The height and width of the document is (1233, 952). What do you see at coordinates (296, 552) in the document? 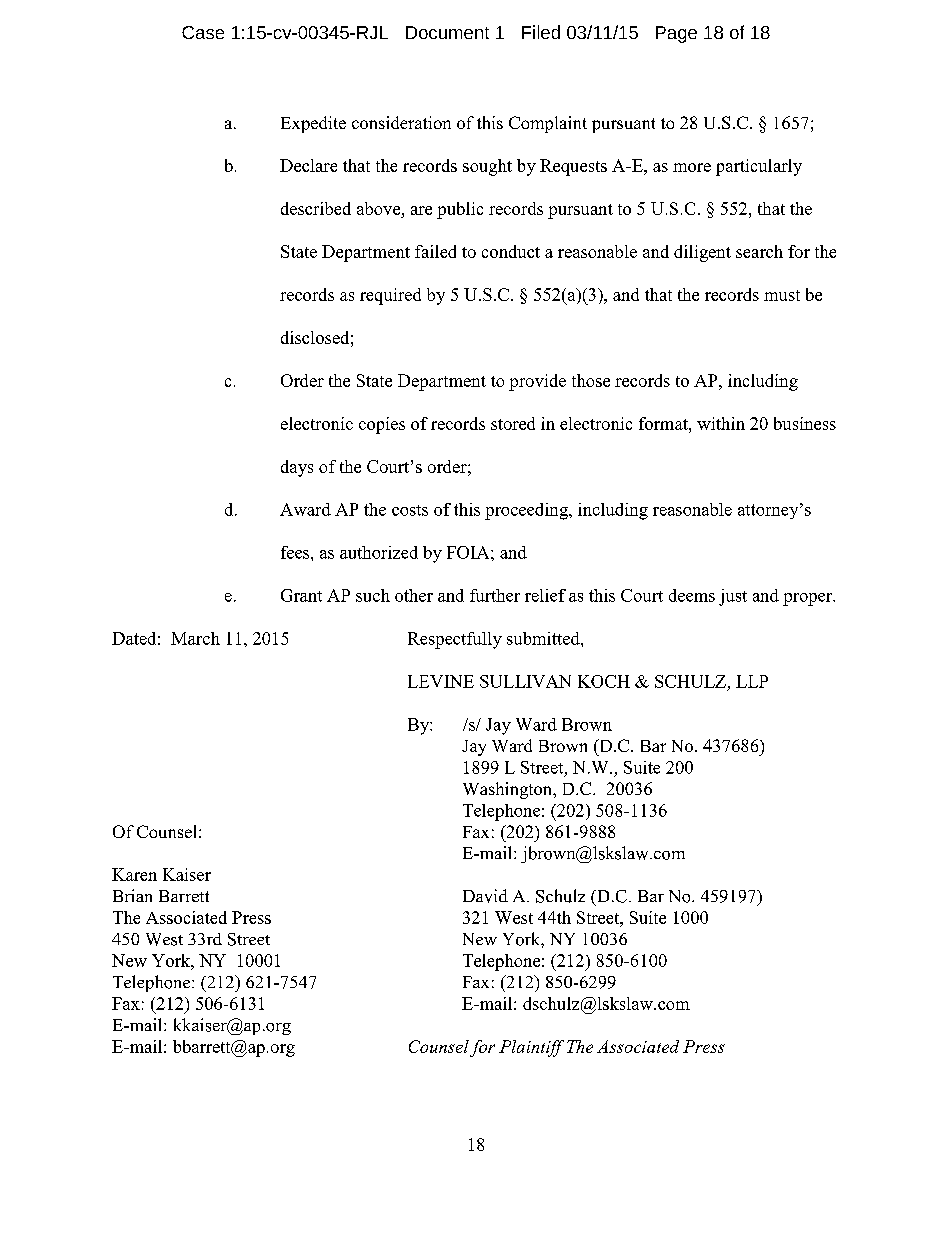
I see `fees` at bounding box center [296, 552].
